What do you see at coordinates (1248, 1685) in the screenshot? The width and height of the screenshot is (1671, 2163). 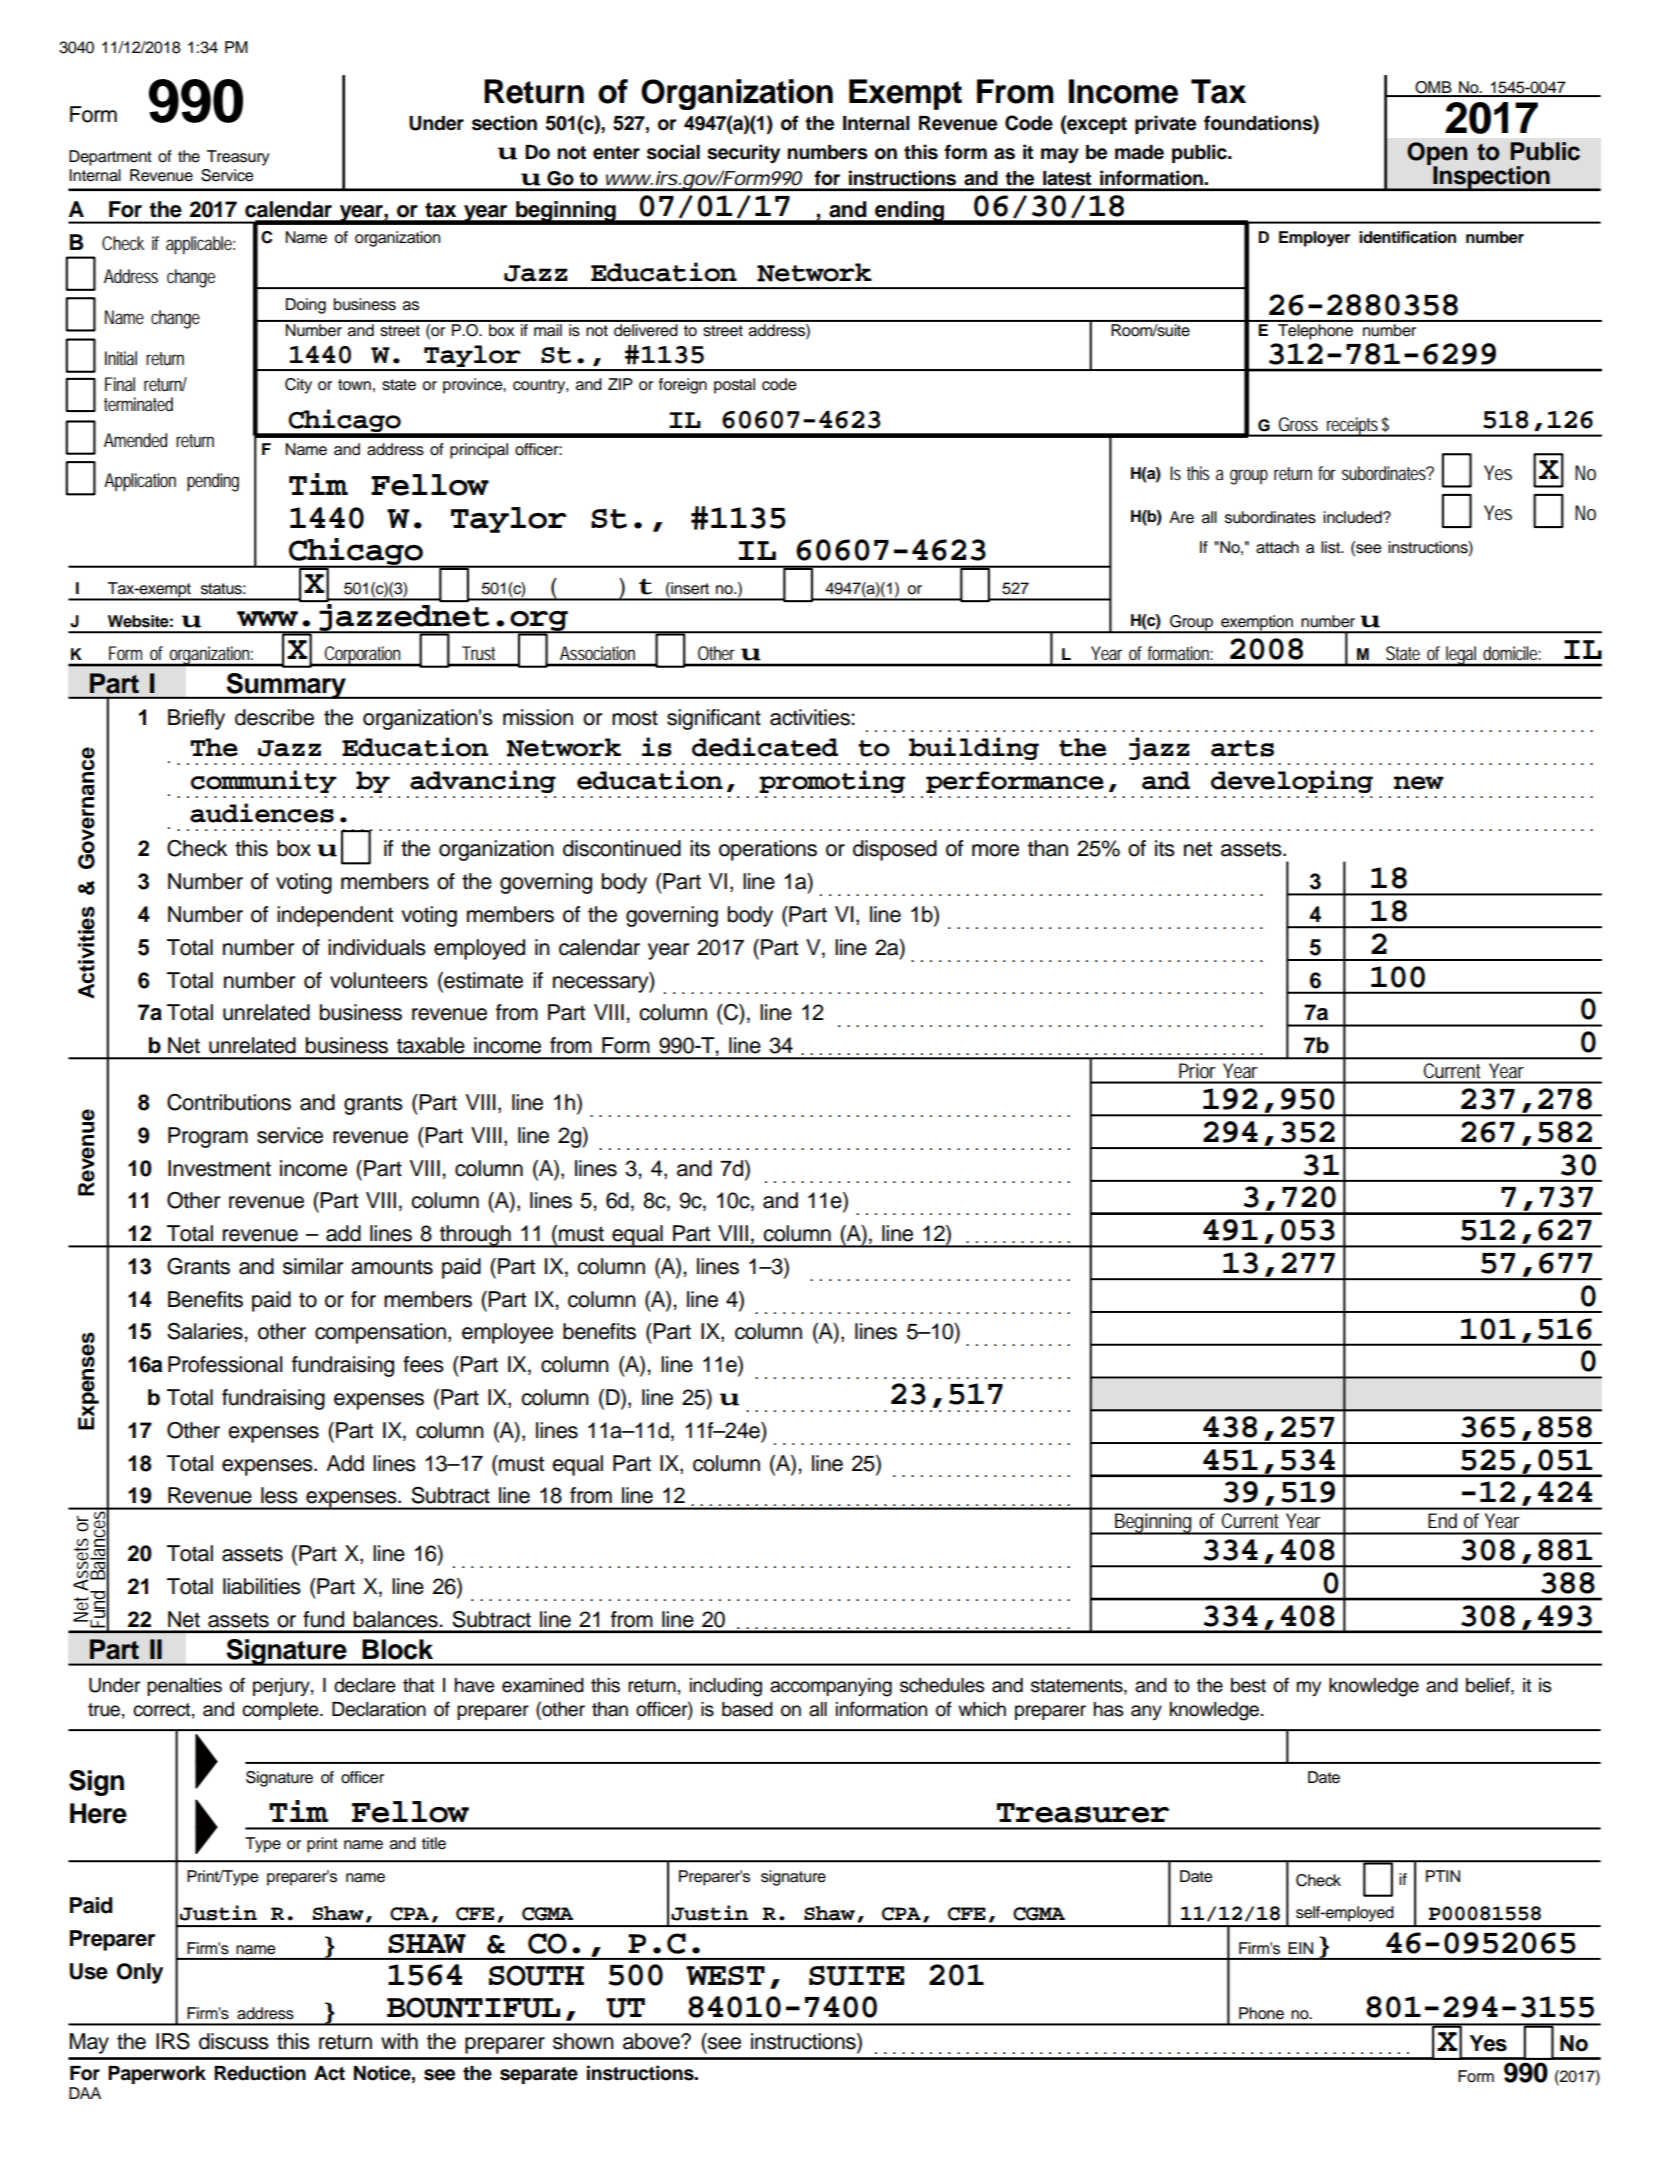 I see `best` at bounding box center [1248, 1685].
